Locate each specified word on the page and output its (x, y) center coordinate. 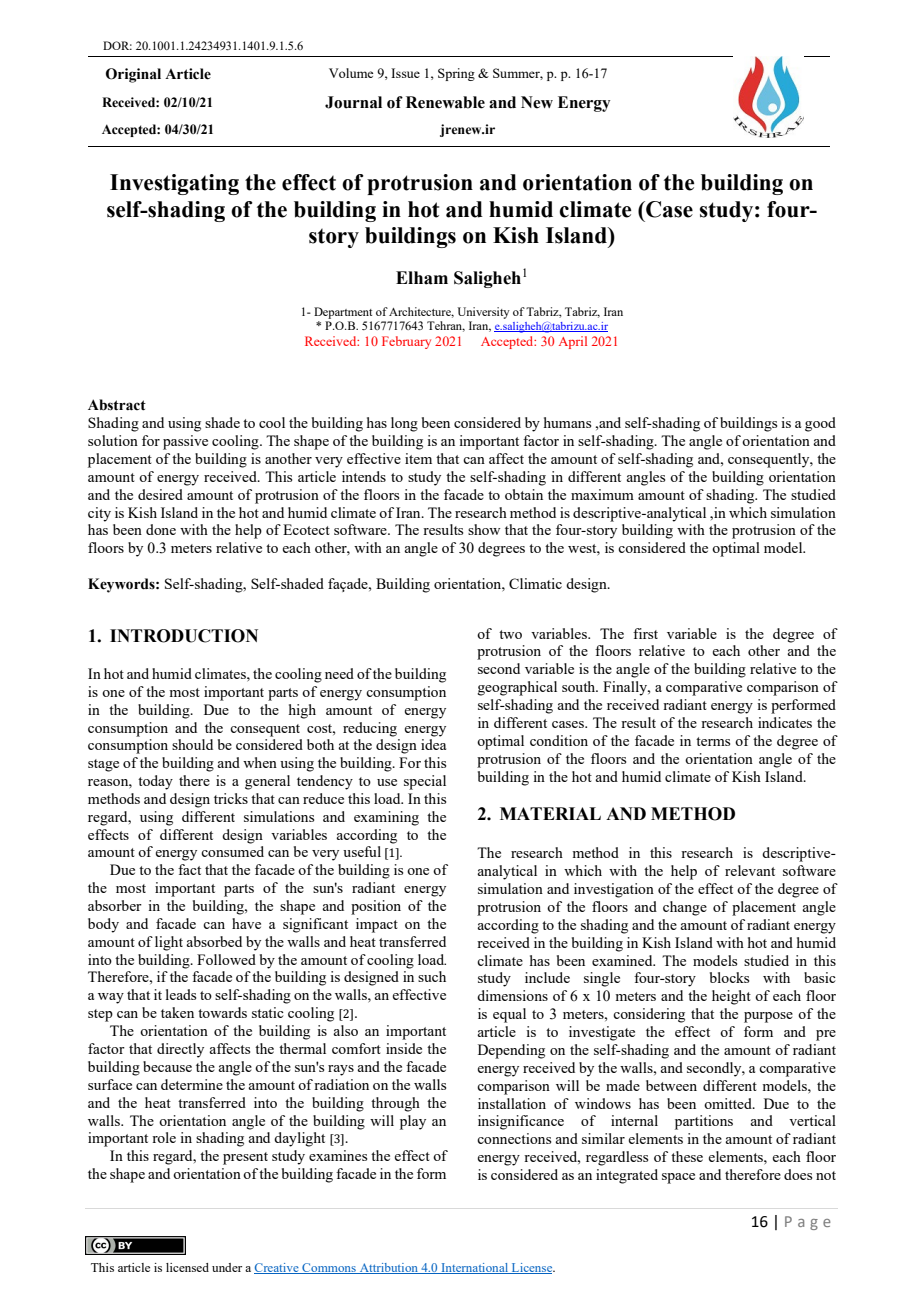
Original (133, 75)
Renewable (445, 102)
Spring (456, 74)
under (227, 1267)
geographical (517, 688)
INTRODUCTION (184, 636)
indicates (785, 722)
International (474, 1268)
